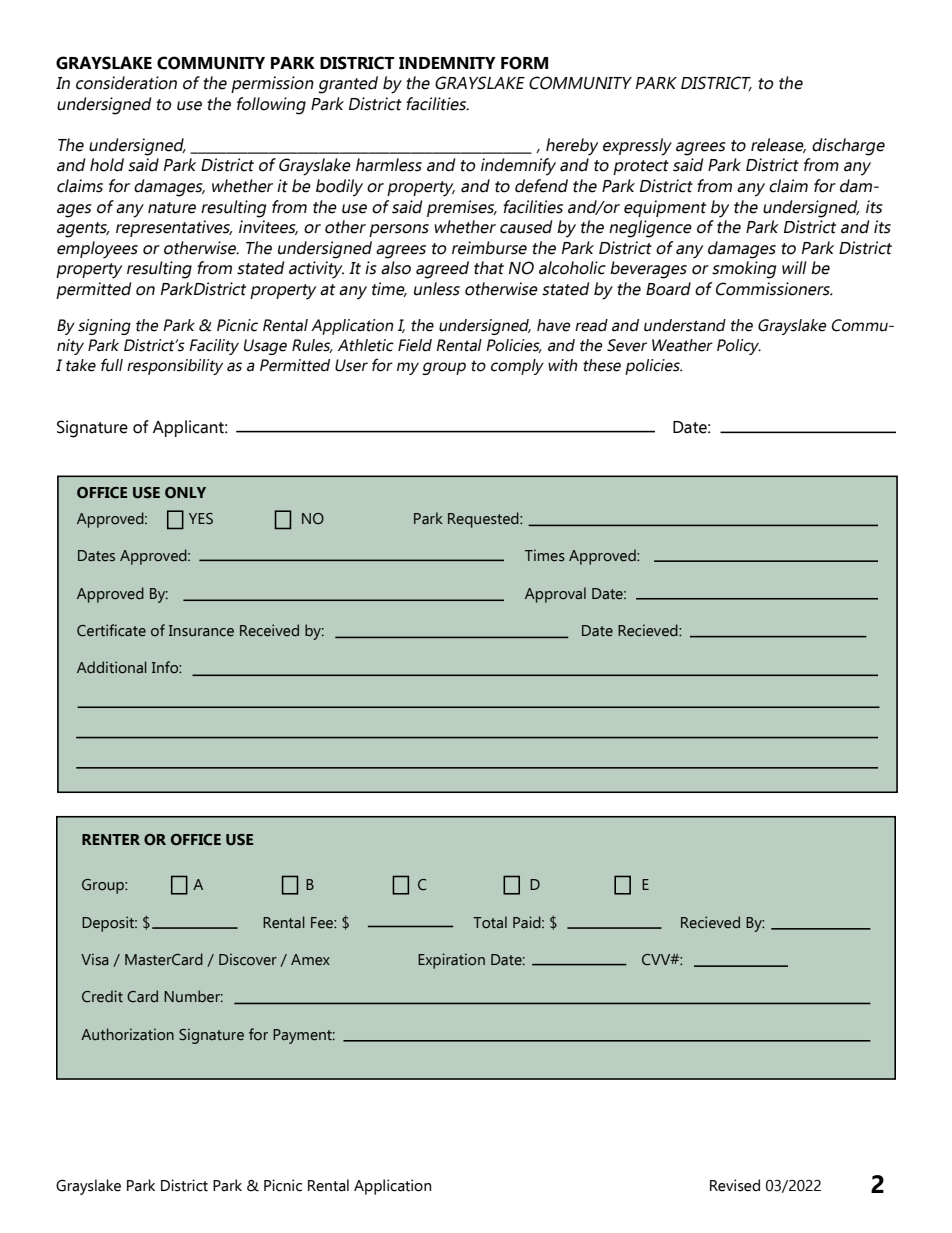 The width and height of the screenshot is (952, 1233). I want to click on RENTER, so click(111, 839).
